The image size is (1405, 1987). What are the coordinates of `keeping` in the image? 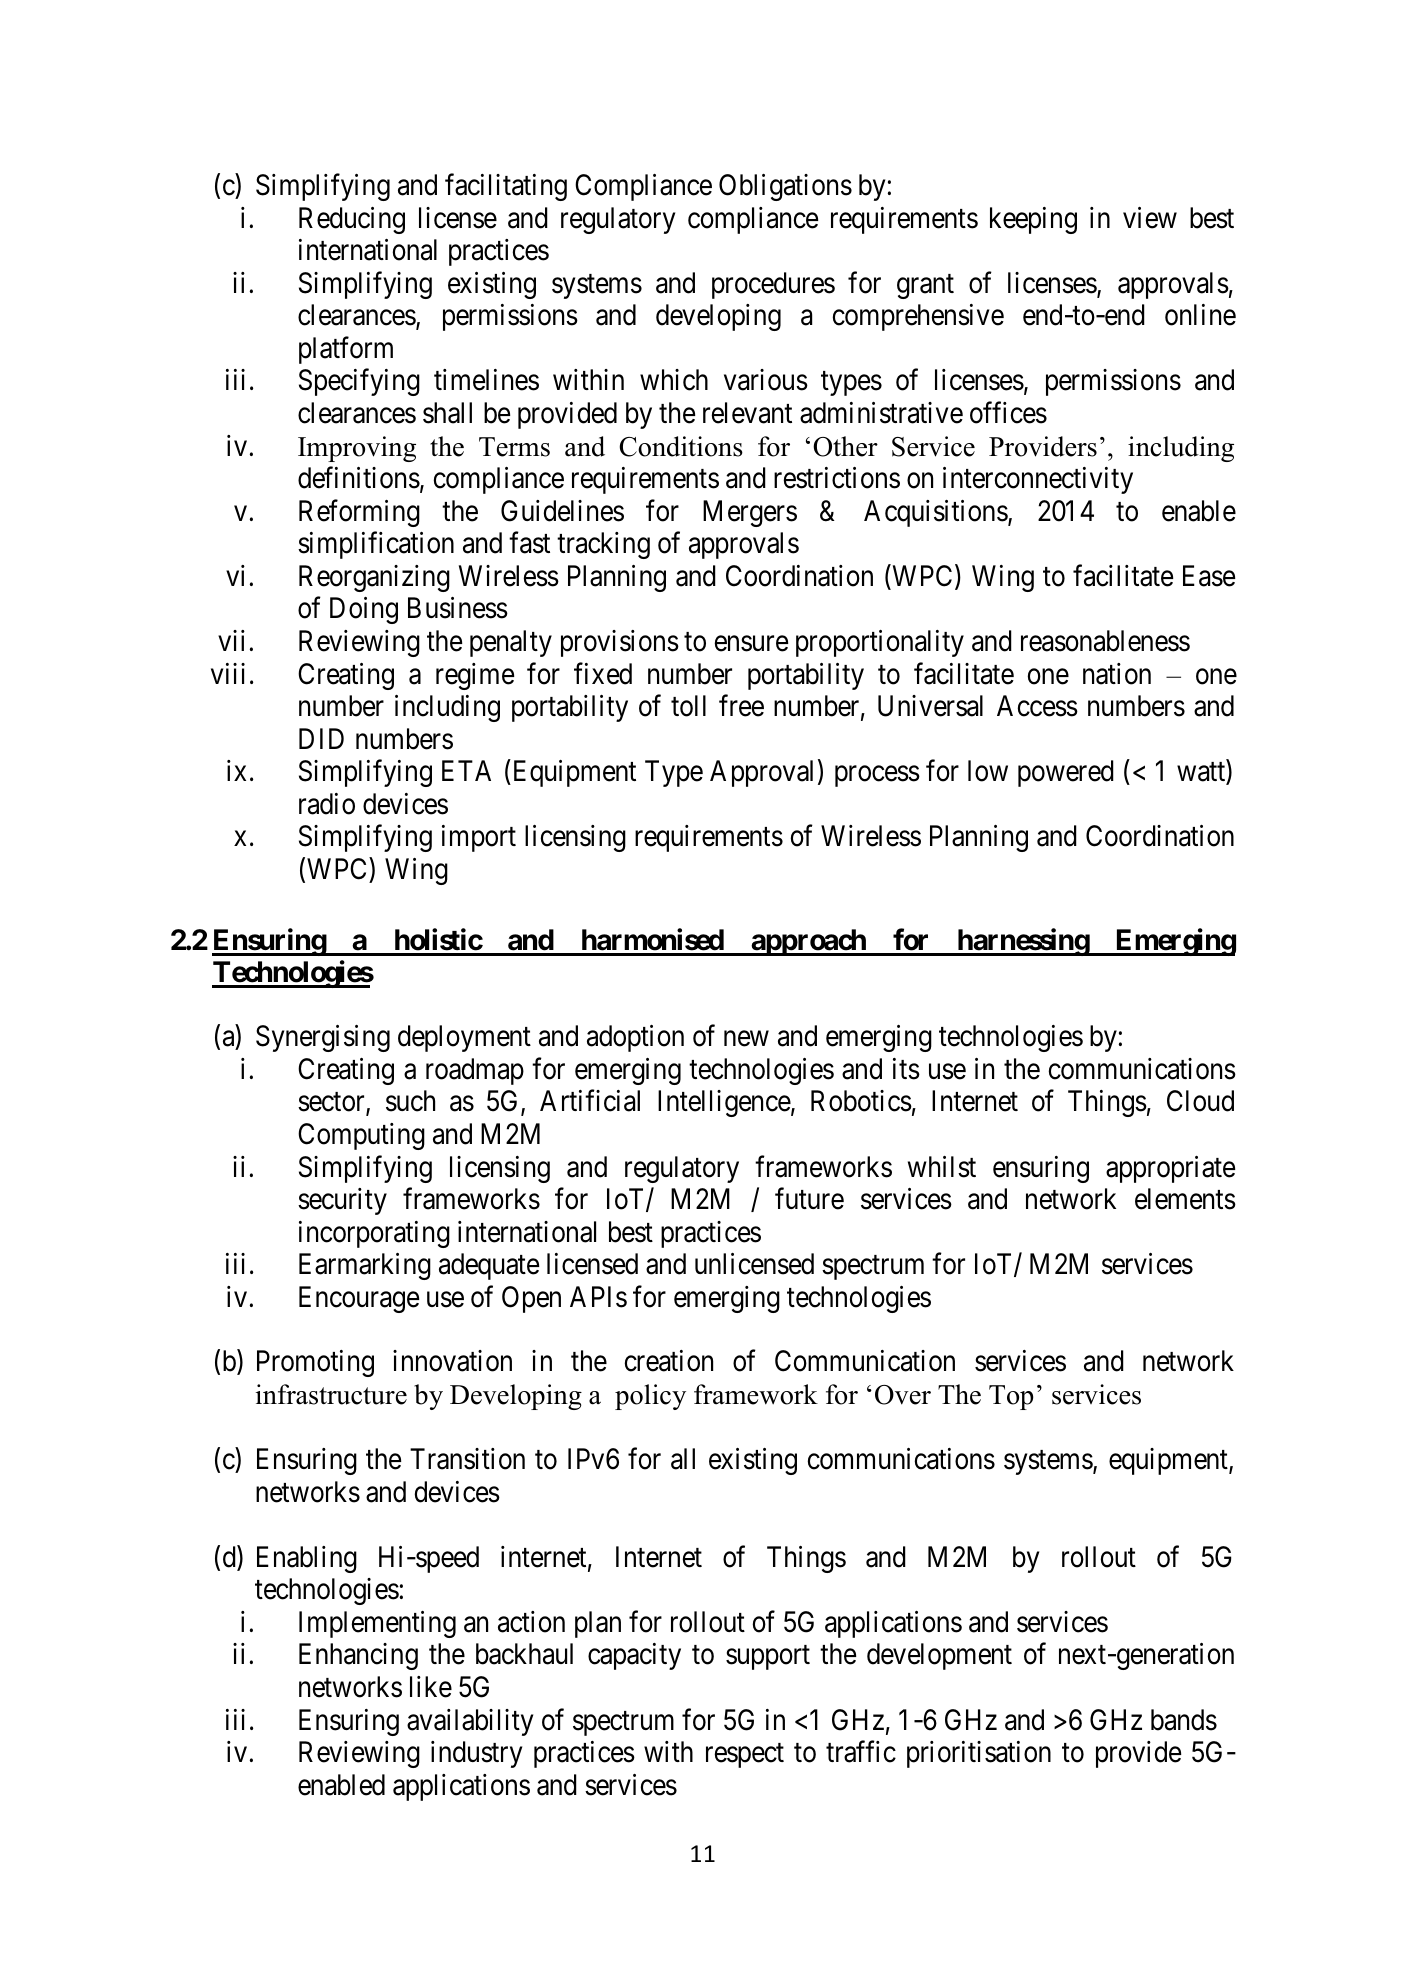 It's located at (1033, 220).
